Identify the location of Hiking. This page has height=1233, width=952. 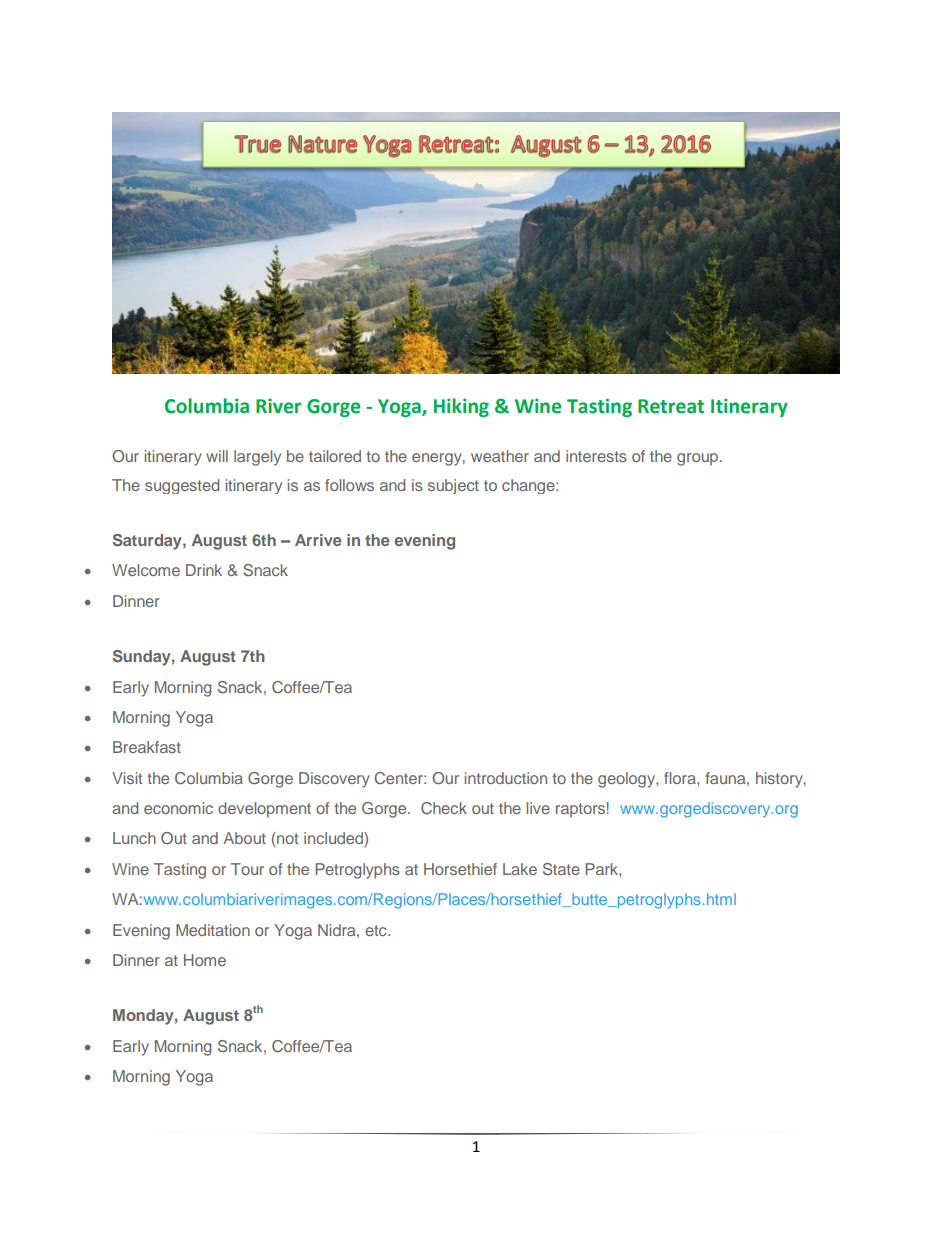
(461, 407).
